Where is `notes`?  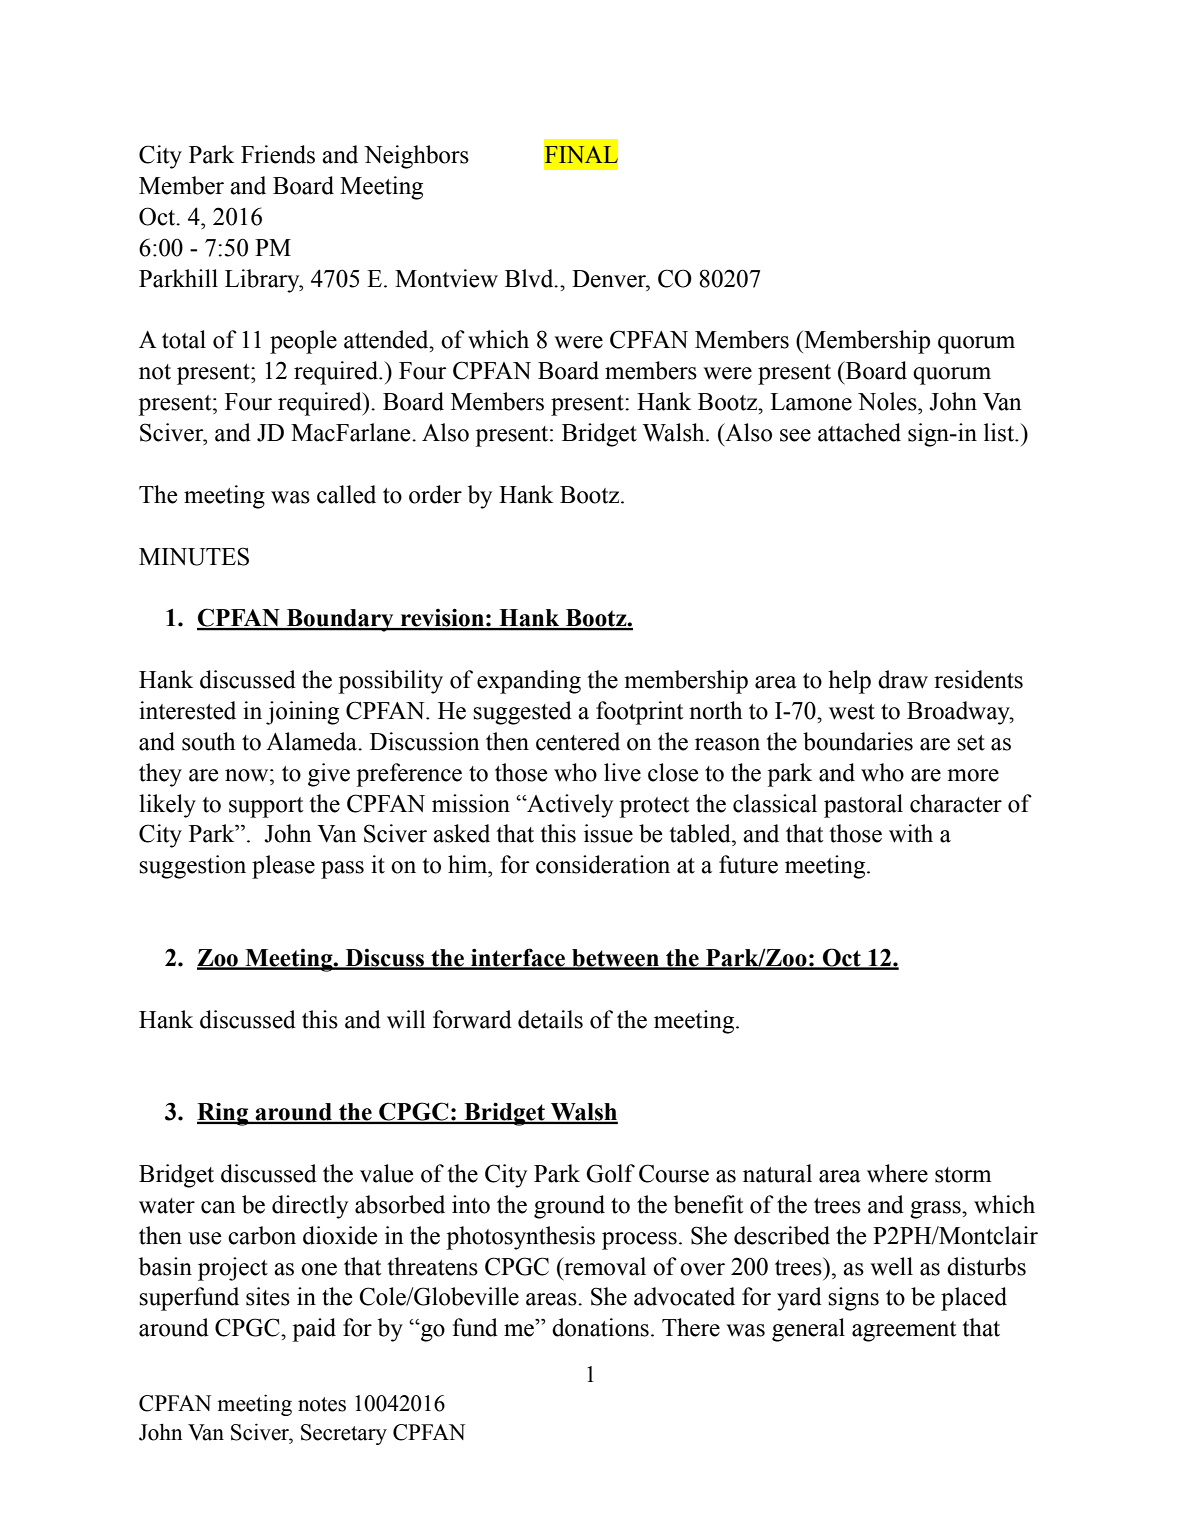 notes is located at coordinates (322, 1404).
